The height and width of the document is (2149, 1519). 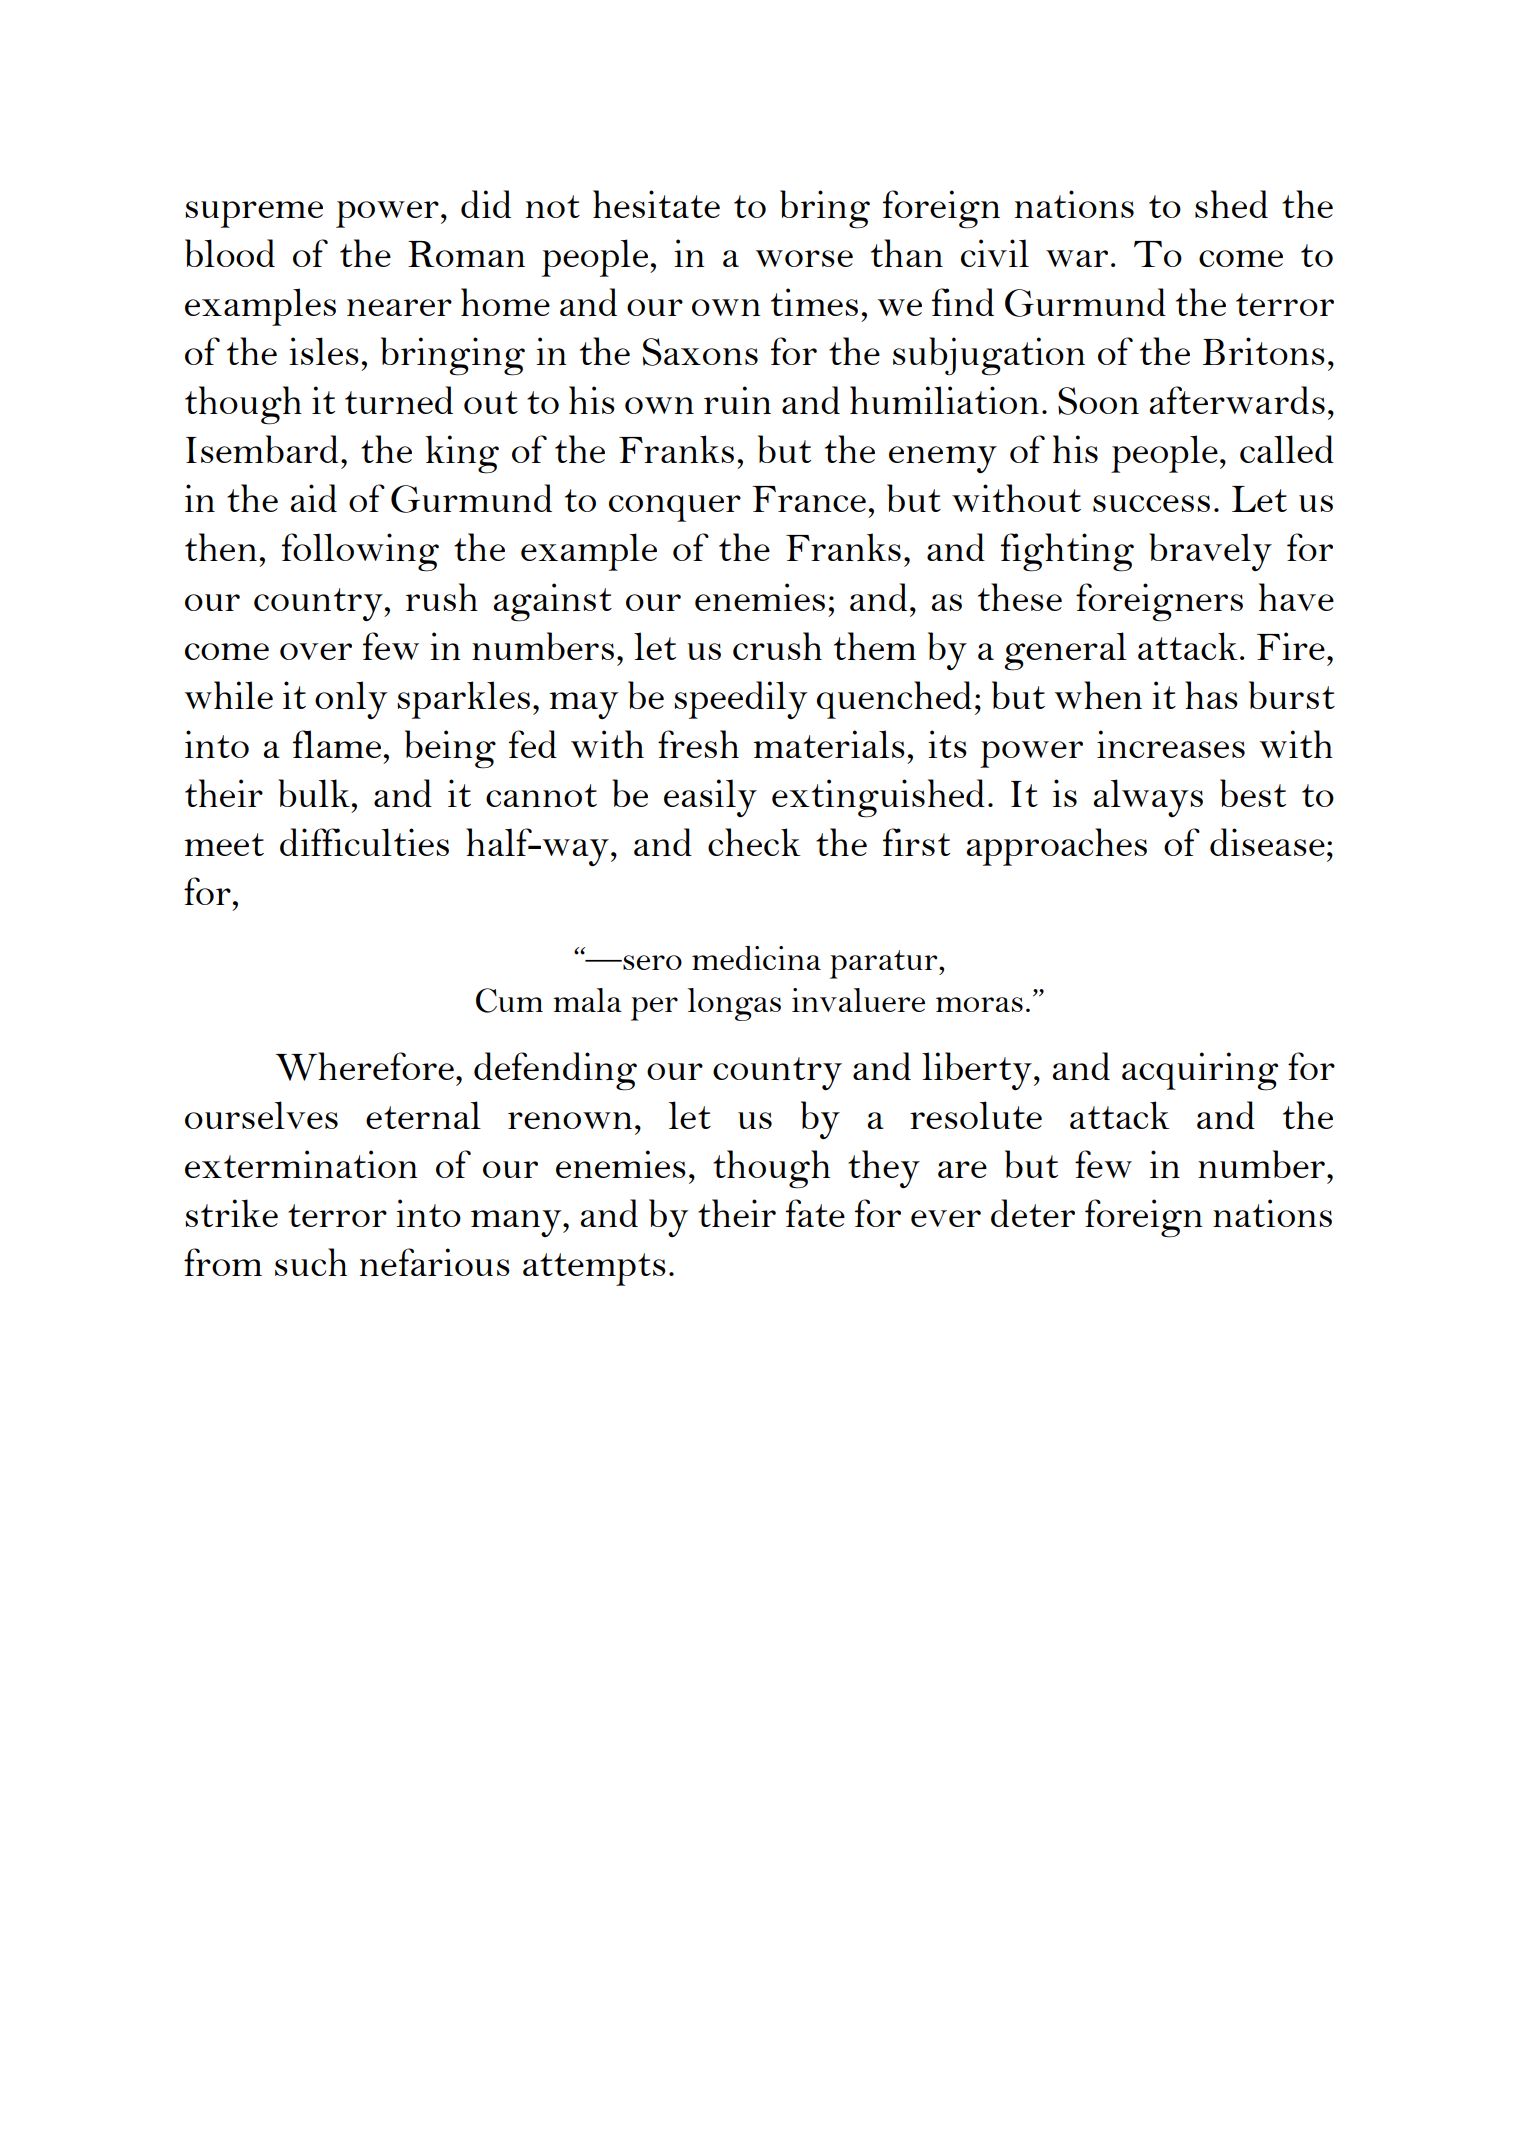 What do you see at coordinates (254, 214) in the document?
I see `supreme` at bounding box center [254, 214].
